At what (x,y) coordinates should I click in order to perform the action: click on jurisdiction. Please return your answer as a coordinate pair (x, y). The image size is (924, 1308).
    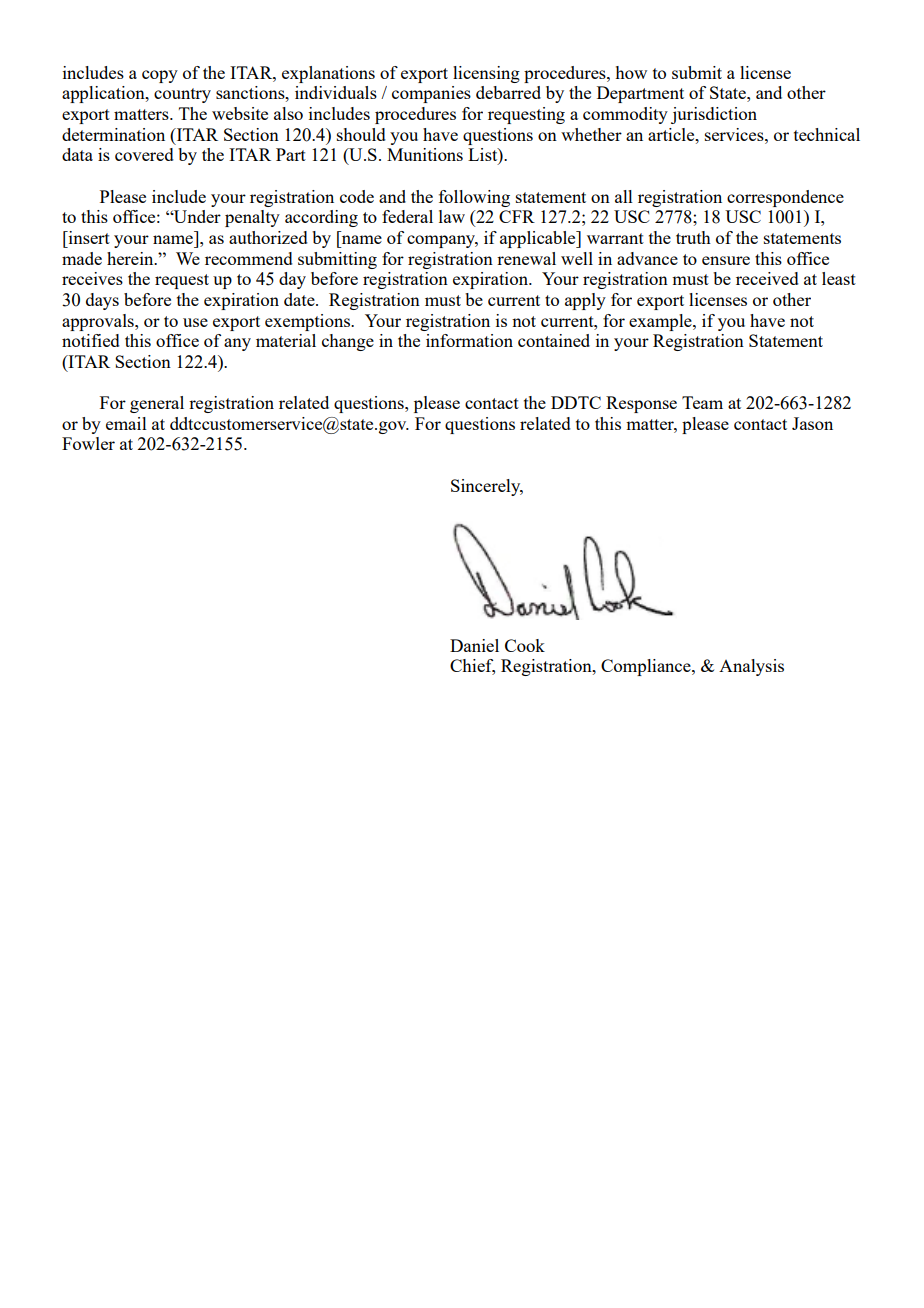
    Looking at the image, I should click on (714, 115).
